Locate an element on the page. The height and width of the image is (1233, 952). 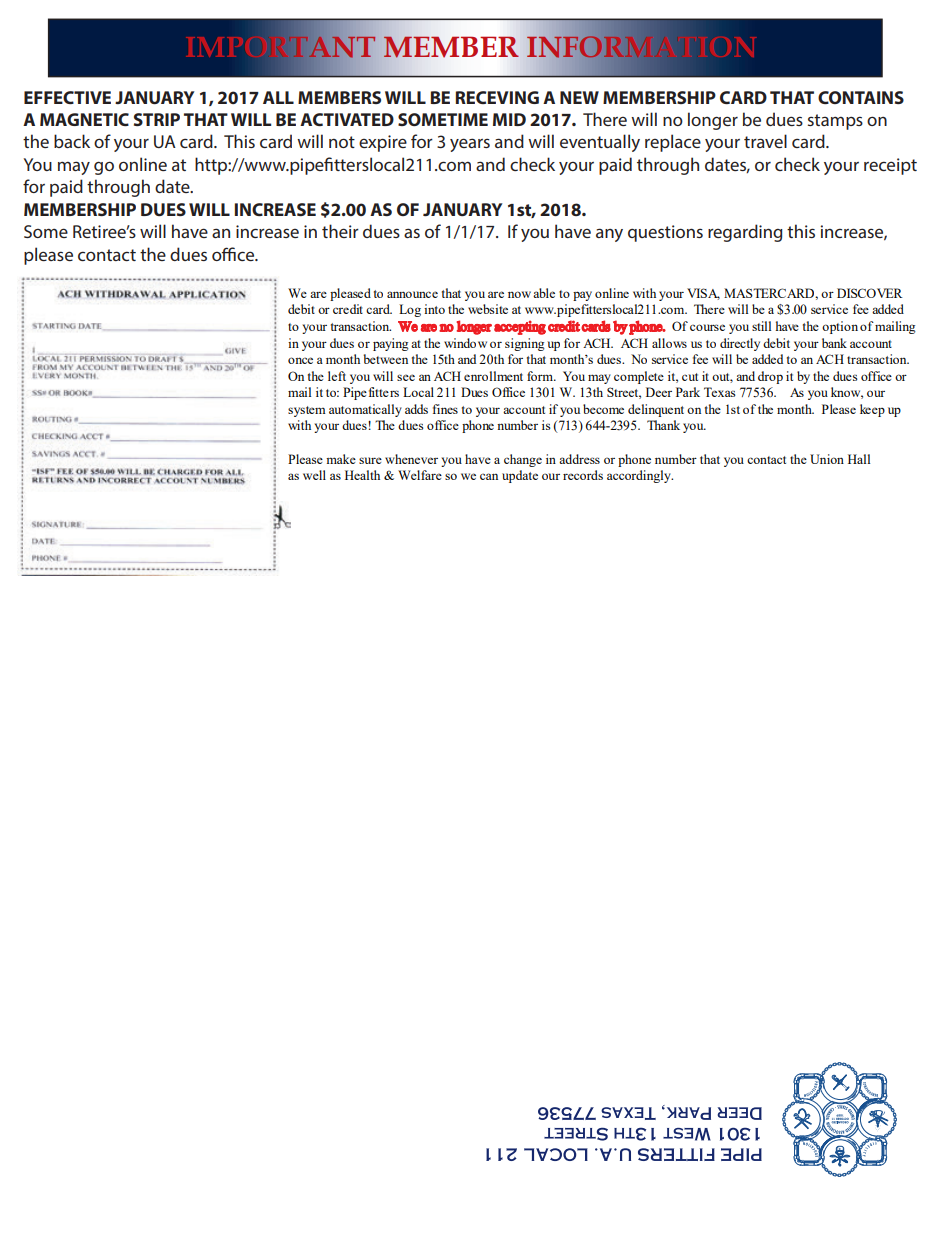
change is located at coordinates (523, 460).
